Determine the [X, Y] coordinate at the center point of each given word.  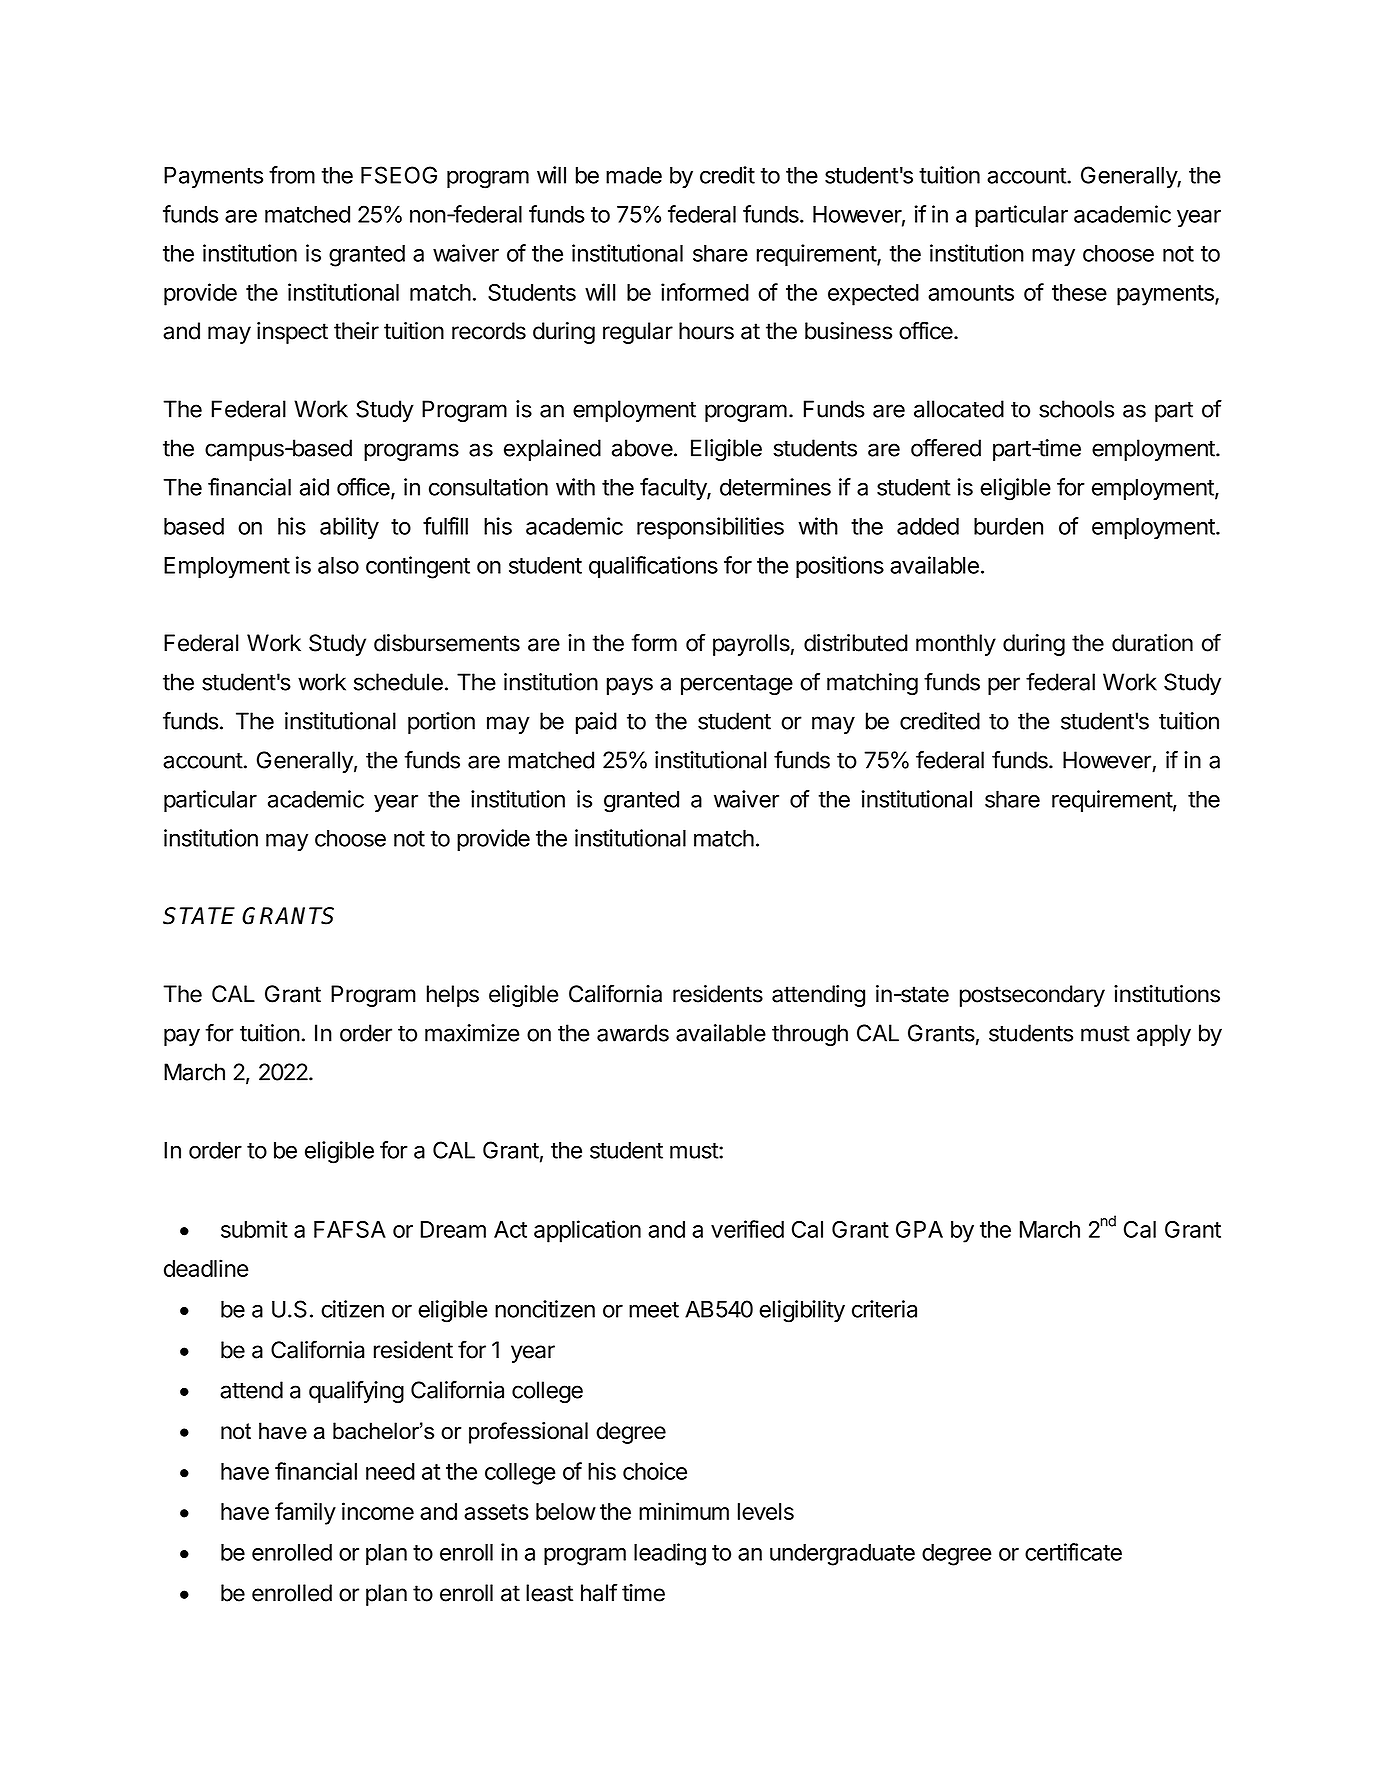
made [634, 175]
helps [453, 996]
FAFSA [350, 1229]
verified [747, 1229]
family [305, 1513]
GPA [919, 1229]
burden [1008, 526]
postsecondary [1032, 996]
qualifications [653, 567]
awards [633, 1033]
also [338, 565]
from [292, 175]
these [1079, 292]
